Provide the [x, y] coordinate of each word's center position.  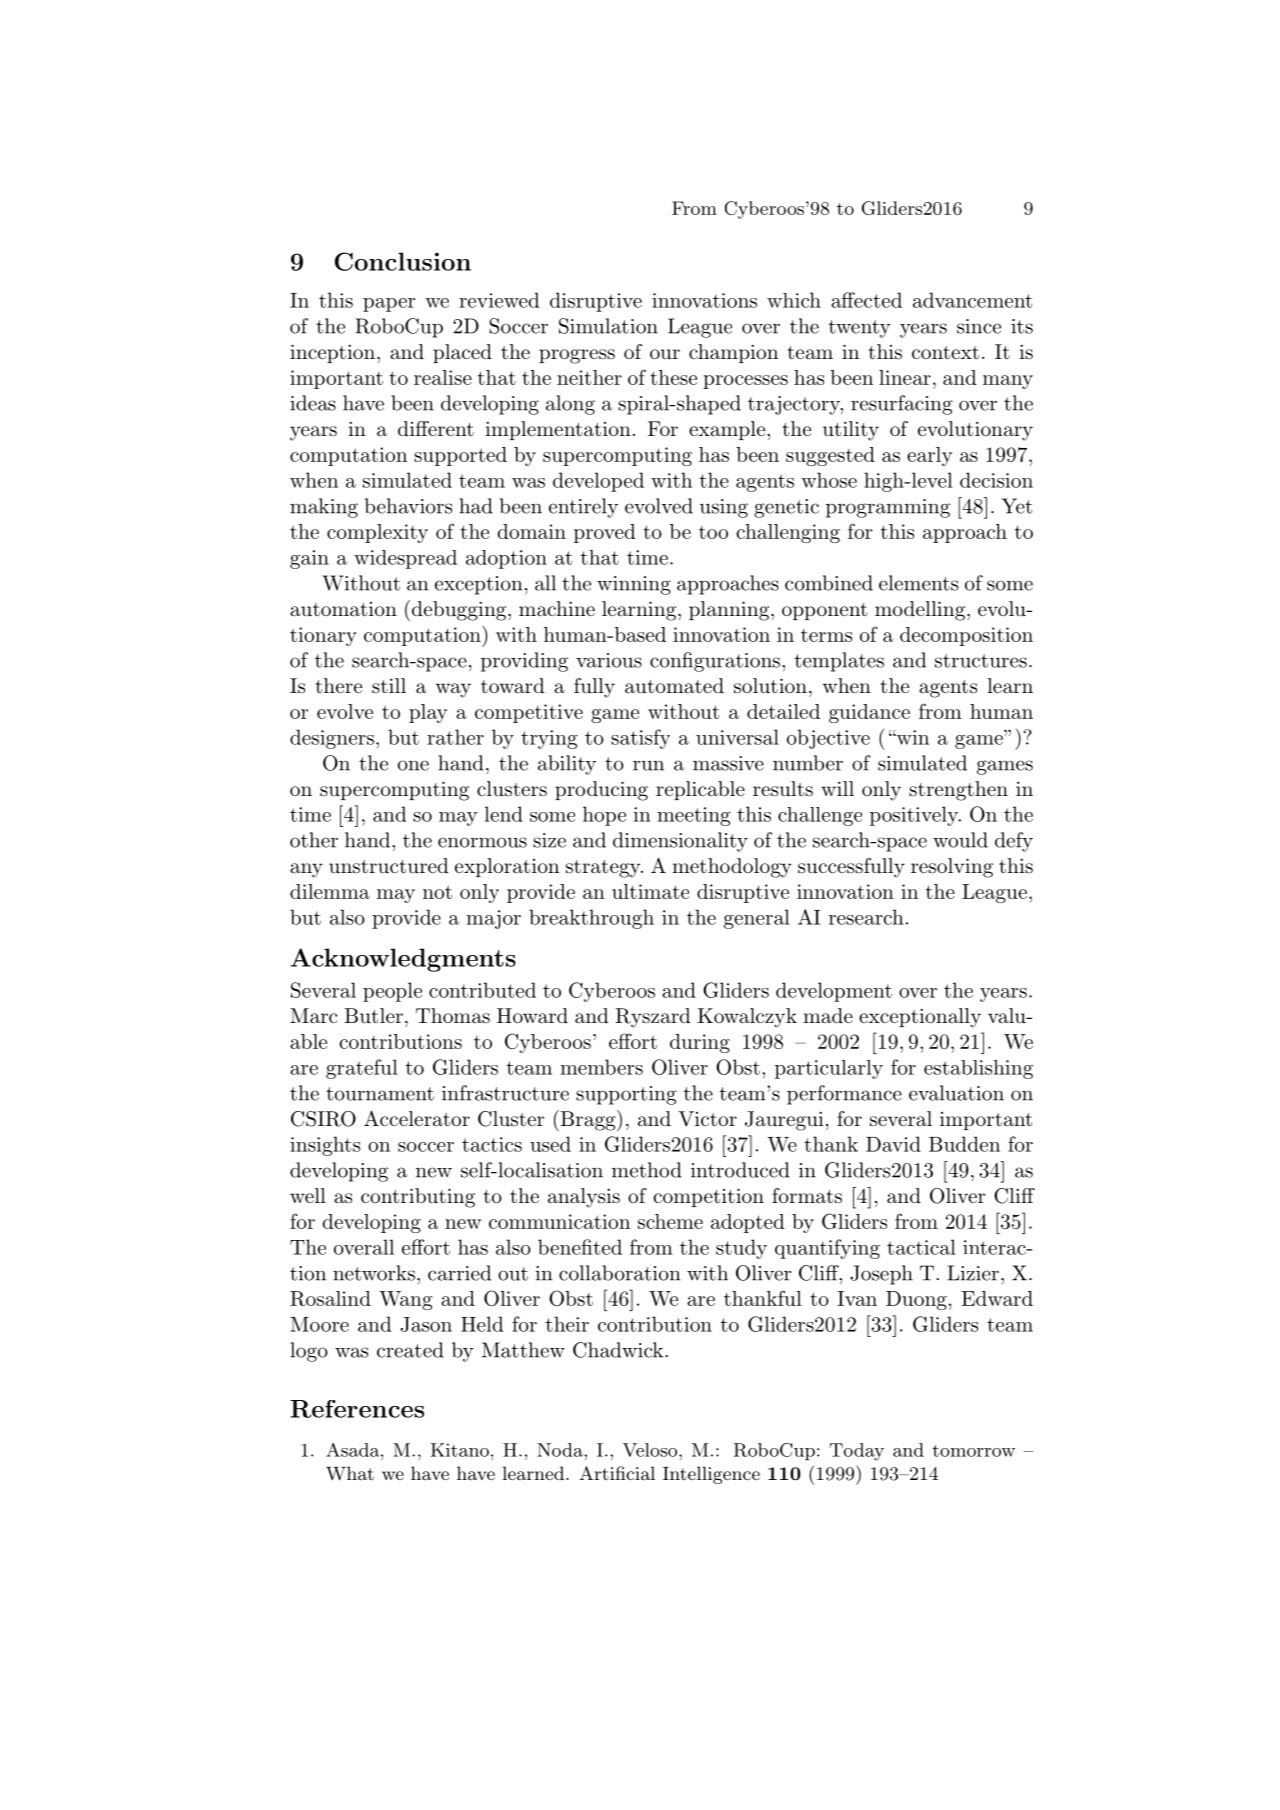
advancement [972, 300]
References [357, 1409]
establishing [978, 1069]
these [673, 377]
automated [674, 686]
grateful [362, 1069]
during [700, 1043]
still [389, 685]
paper [389, 305]
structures [981, 661]
